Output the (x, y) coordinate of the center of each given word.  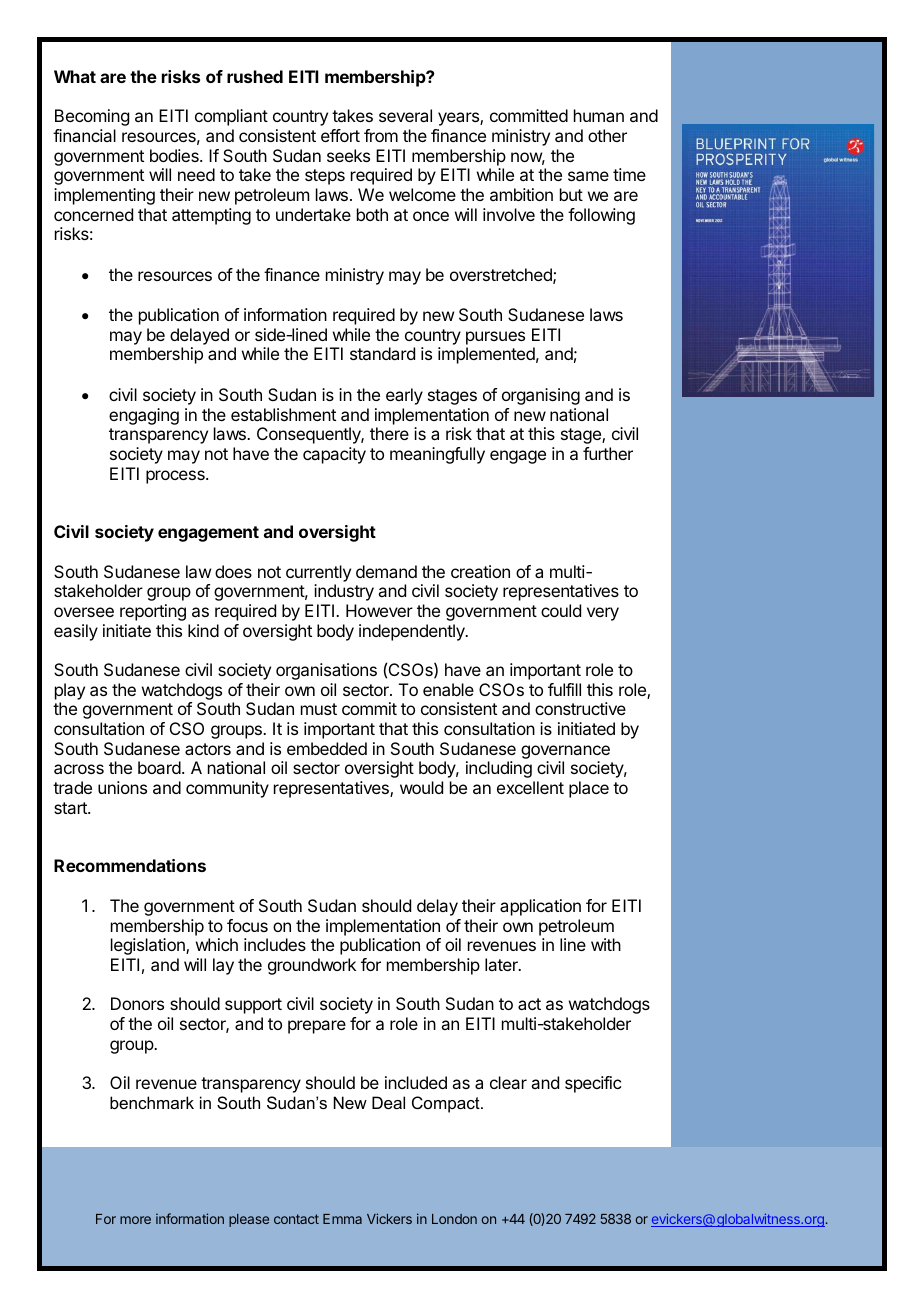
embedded (327, 748)
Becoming (92, 117)
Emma (342, 1219)
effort (340, 135)
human (599, 115)
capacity (334, 455)
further (608, 453)
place (589, 789)
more (135, 1220)
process (176, 477)
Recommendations (130, 865)
